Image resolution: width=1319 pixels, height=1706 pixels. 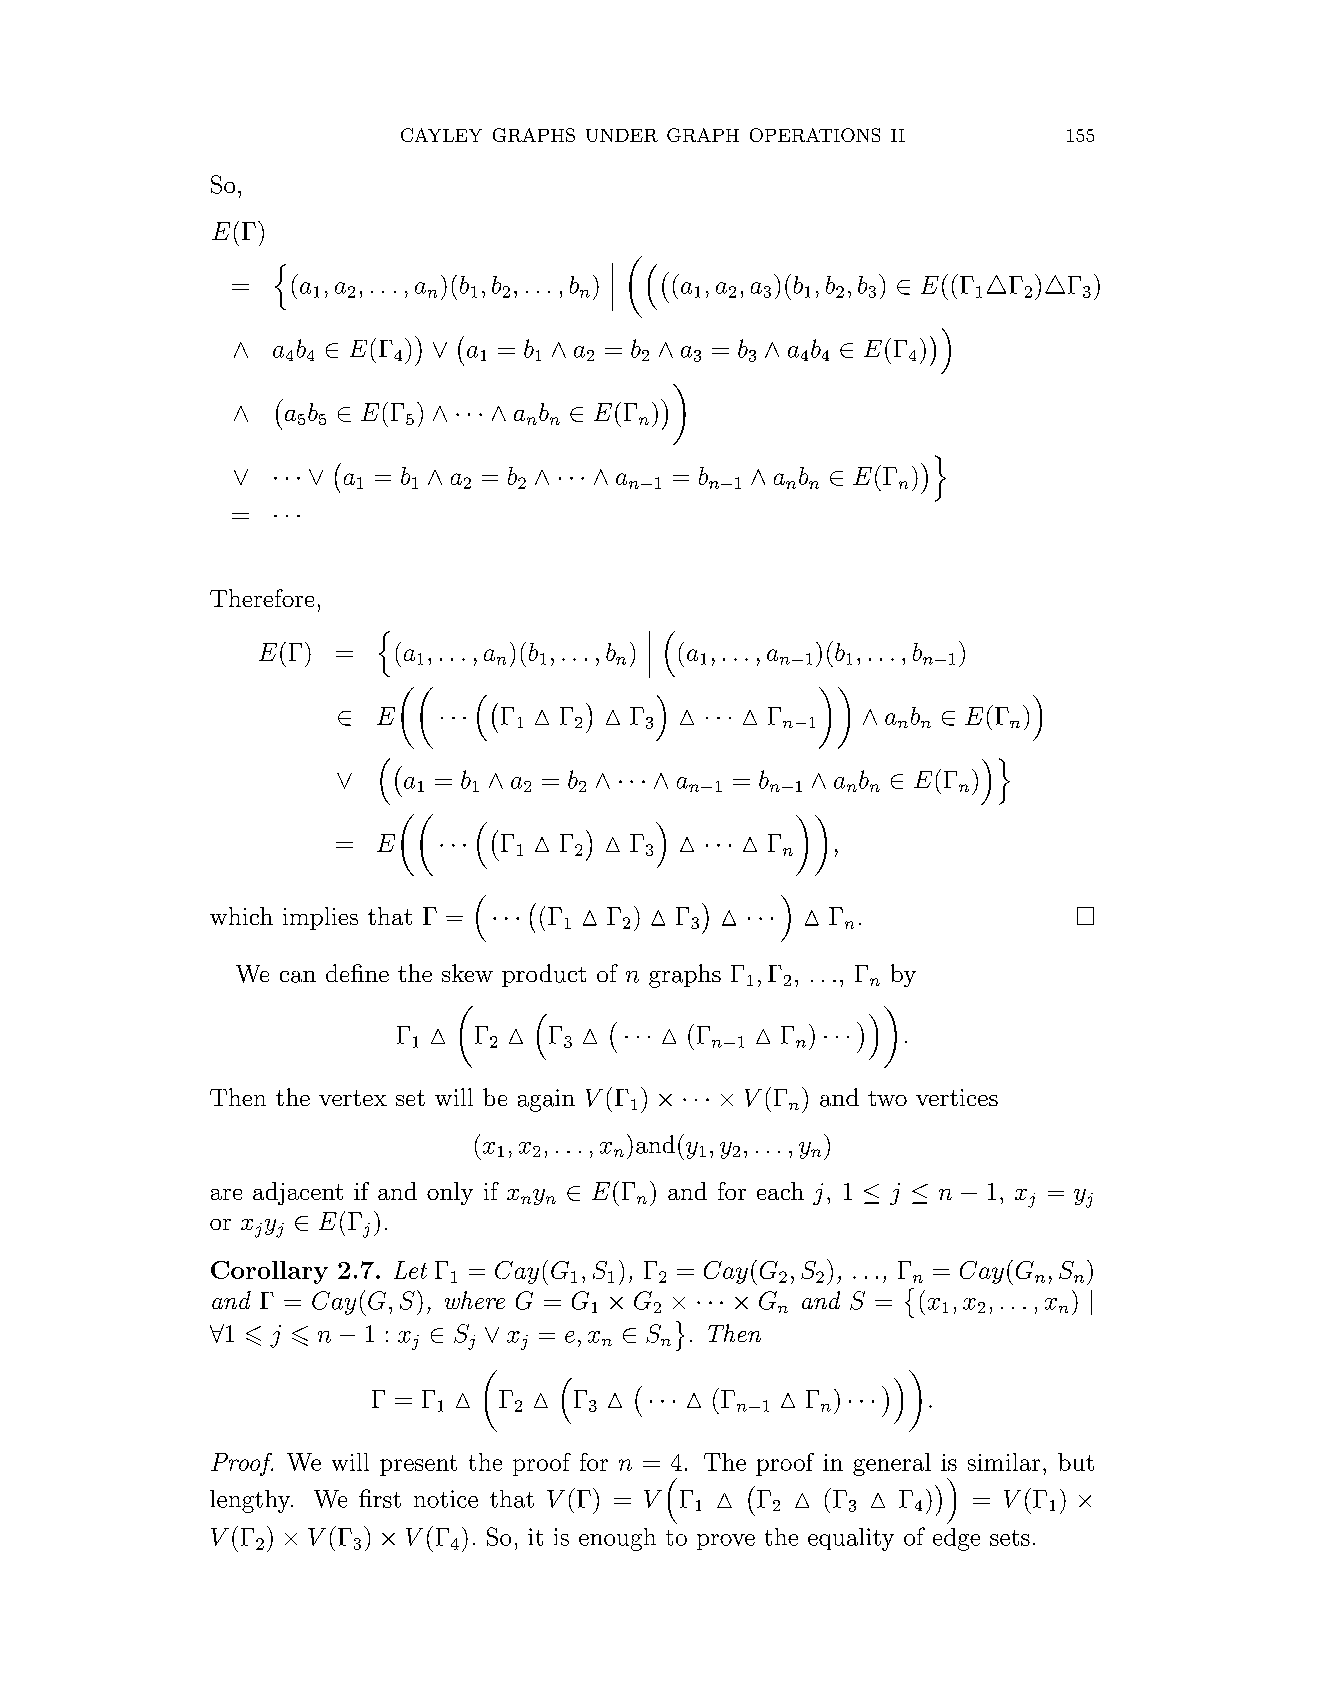 I want to click on implies, so click(x=320, y=918).
